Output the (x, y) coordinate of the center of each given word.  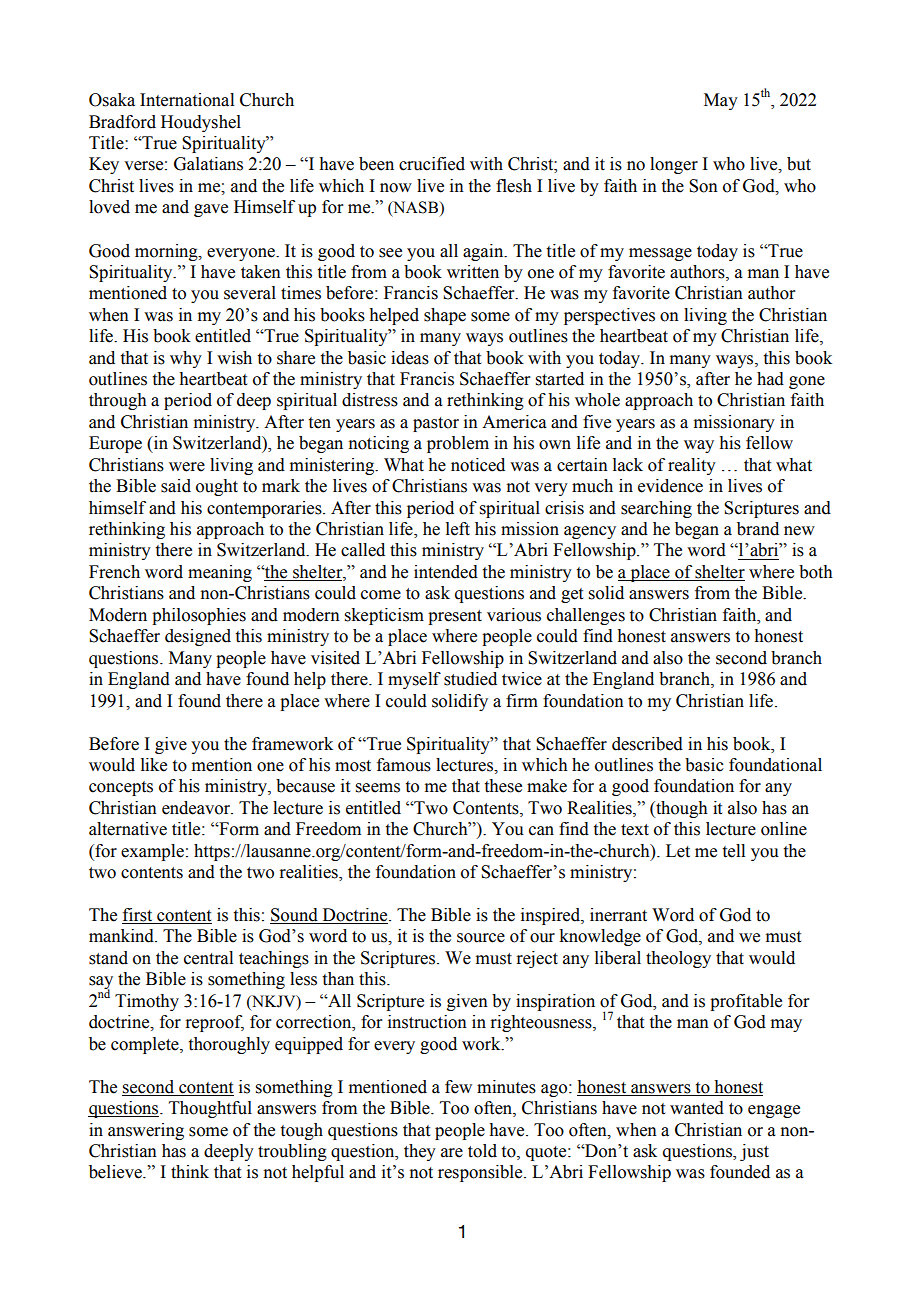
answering (146, 1131)
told (482, 1151)
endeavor (197, 808)
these (503, 786)
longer (674, 165)
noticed (478, 465)
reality (692, 466)
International (187, 100)
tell (734, 851)
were (187, 467)
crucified (432, 164)
